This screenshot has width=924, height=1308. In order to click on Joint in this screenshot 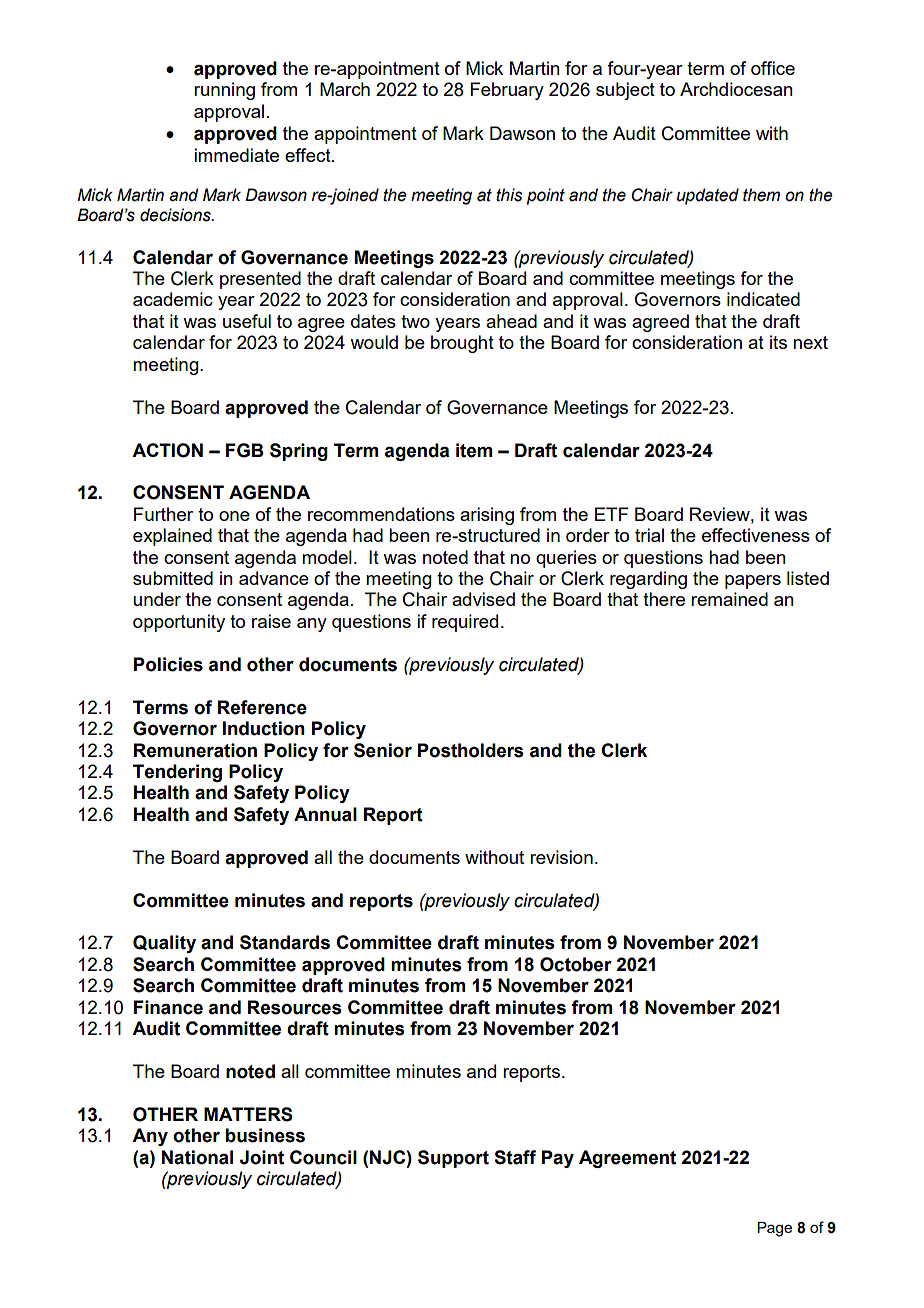, I will do `click(262, 1157)`.
